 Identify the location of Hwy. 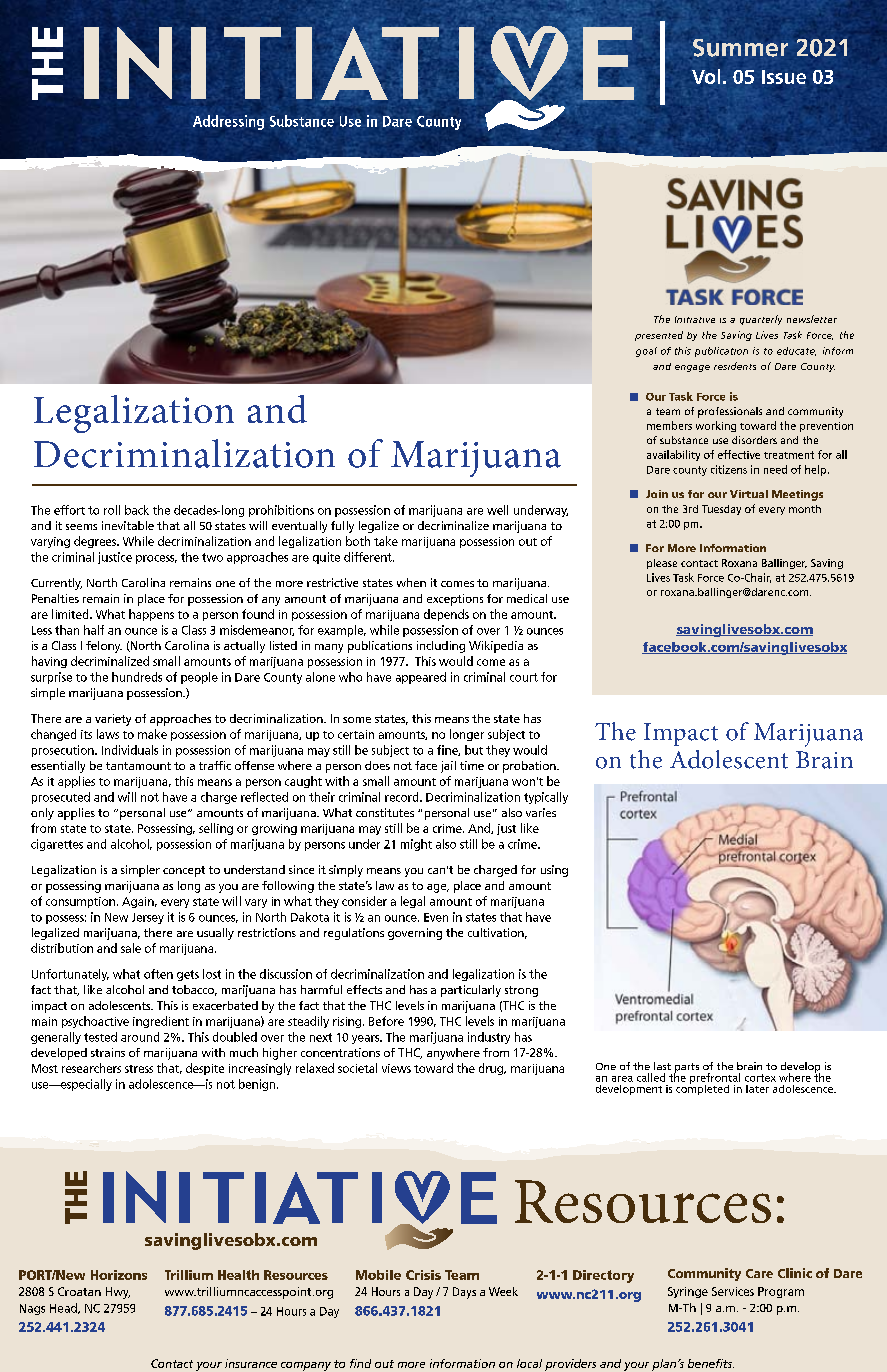
(118, 1293).
